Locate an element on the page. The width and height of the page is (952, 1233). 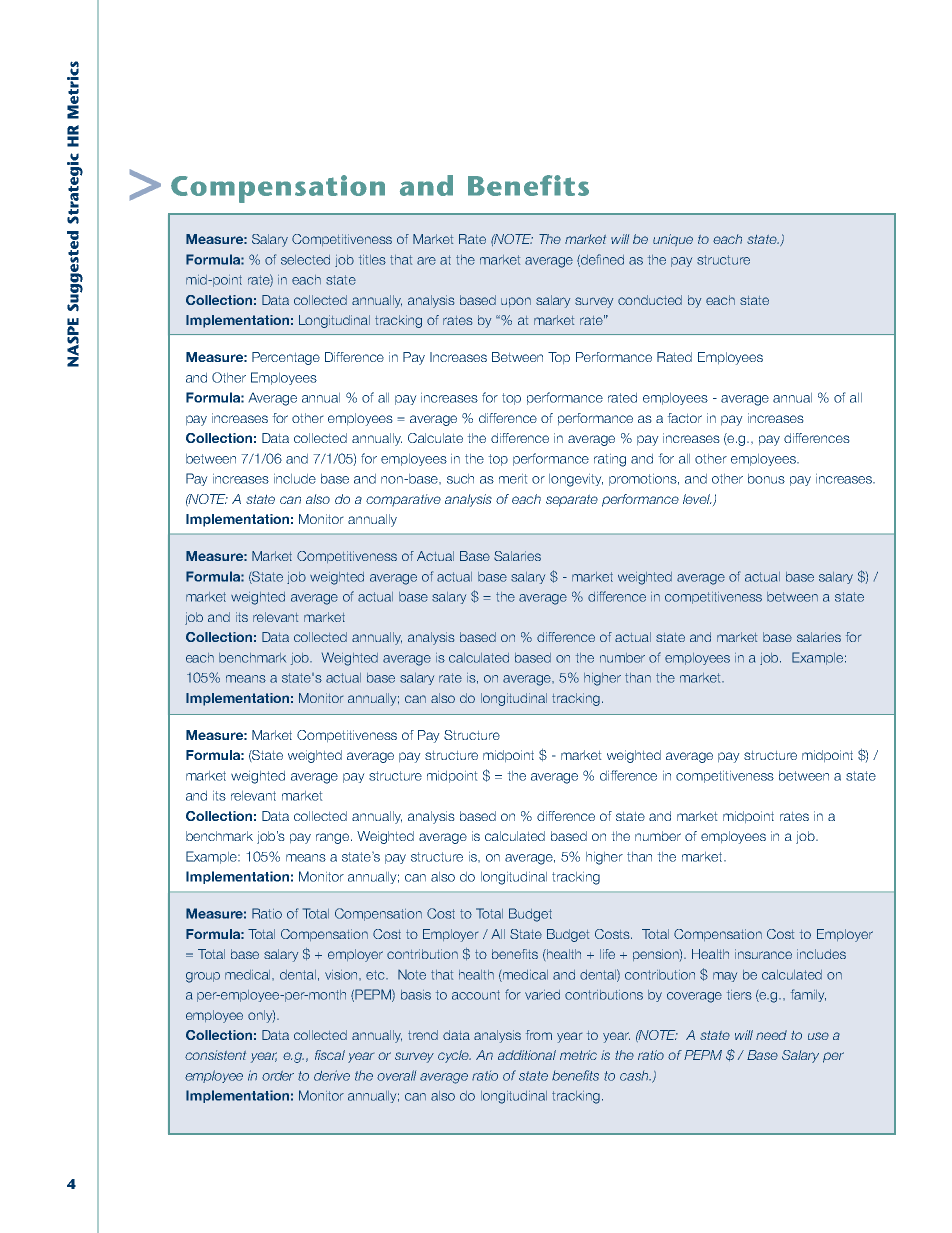
upon is located at coordinates (516, 302).
